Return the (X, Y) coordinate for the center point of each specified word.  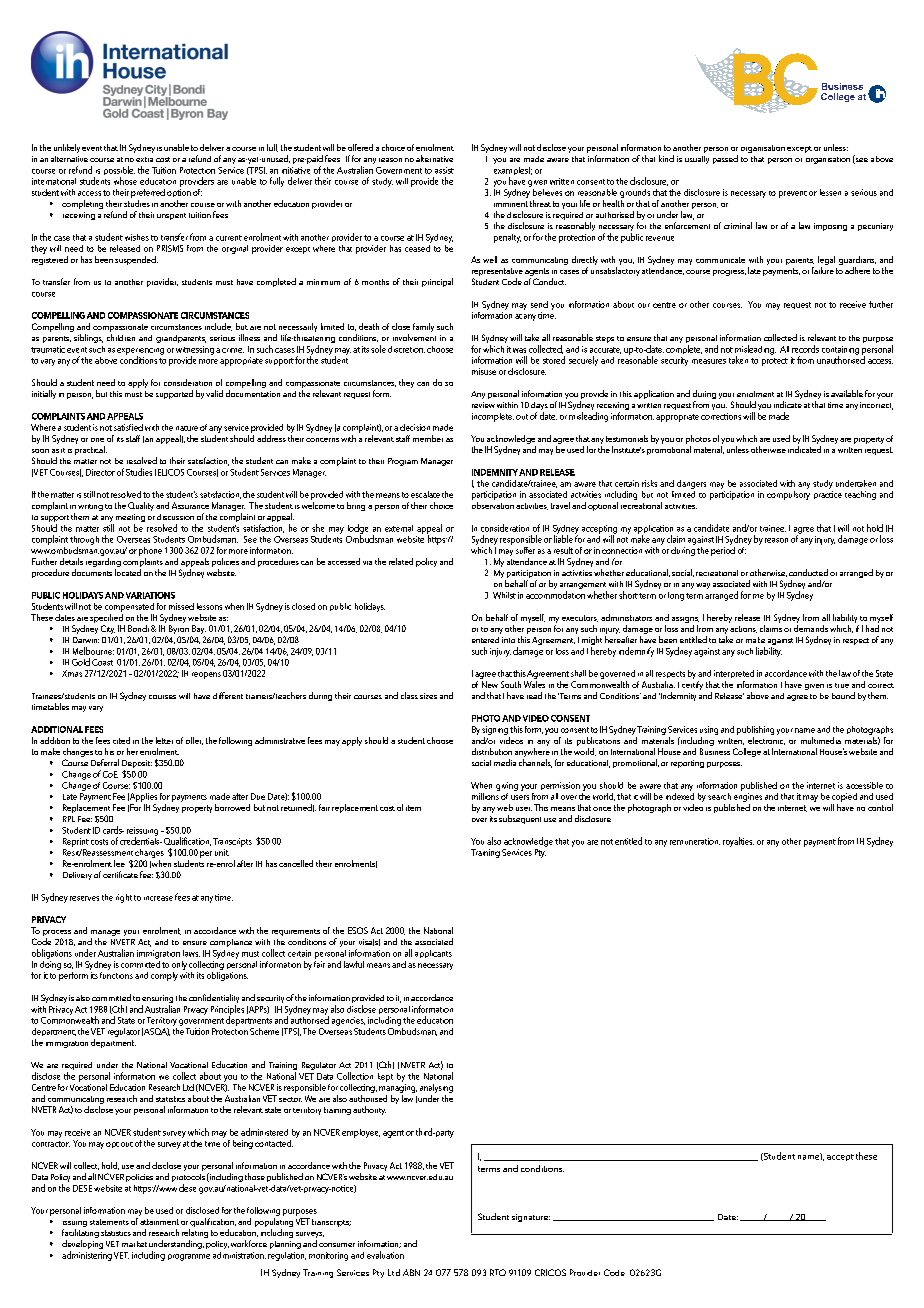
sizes (428, 696)
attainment (159, 1222)
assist (444, 170)
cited (121, 740)
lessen (830, 192)
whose (125, 181)
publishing (755, 730)
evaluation (385, 1255)
